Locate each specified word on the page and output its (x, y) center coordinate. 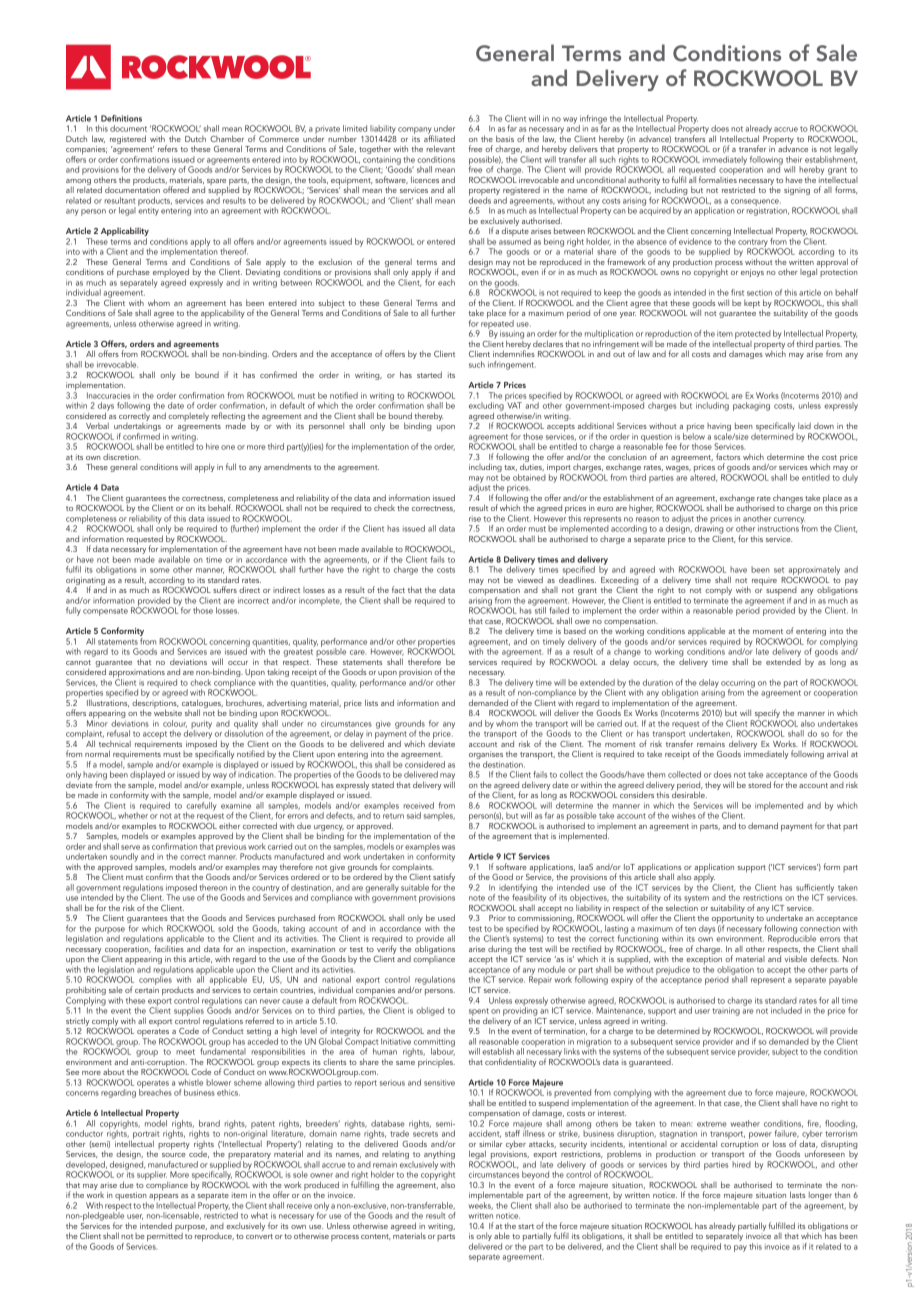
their (794, 159)
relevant (440, 148)
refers (168, 148)
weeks (481, 1204)
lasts (797, 1194)
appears (163, 1198)
